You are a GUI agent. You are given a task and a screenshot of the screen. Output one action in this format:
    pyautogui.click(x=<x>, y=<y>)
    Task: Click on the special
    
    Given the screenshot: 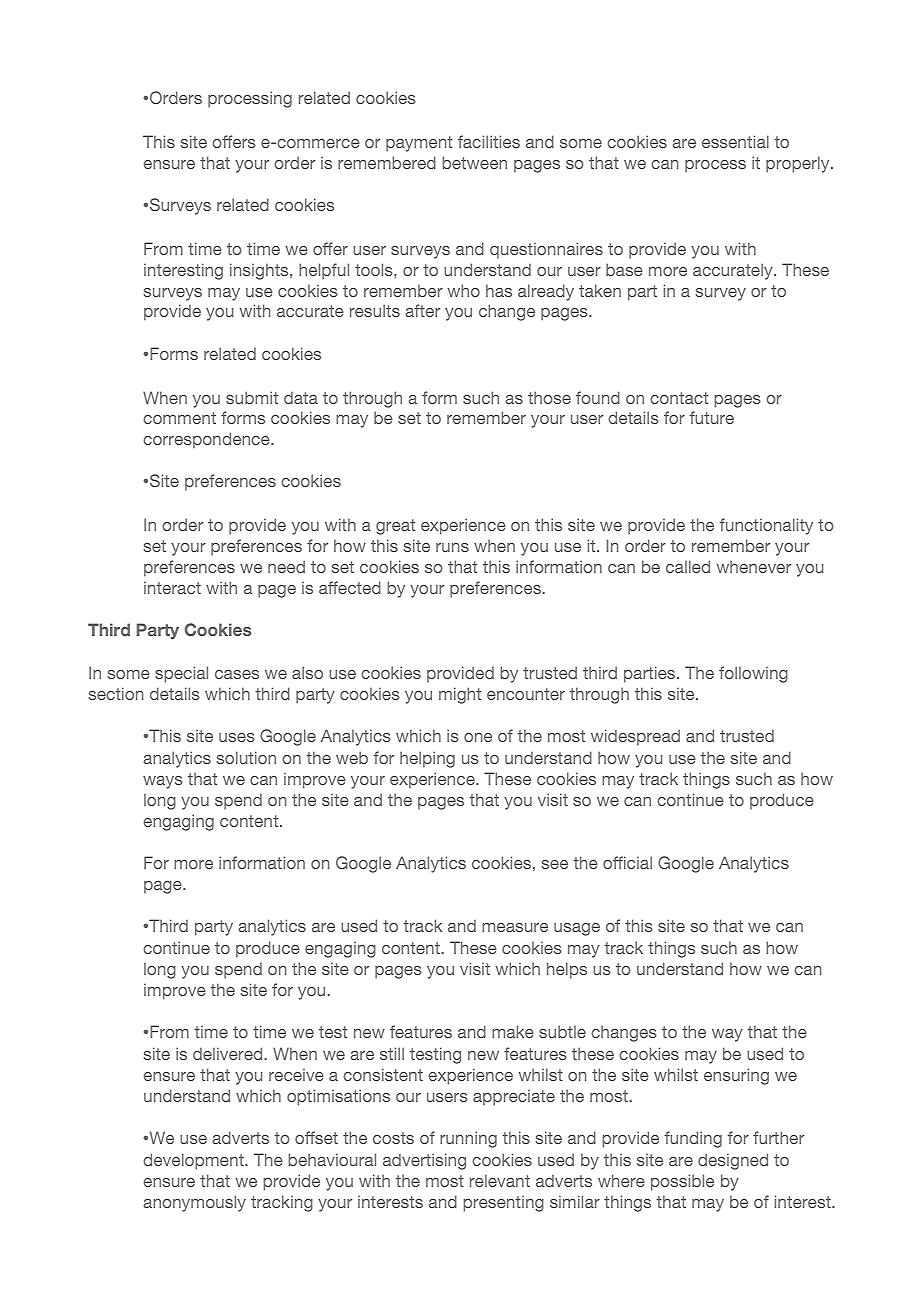 What is the action you would take?
    pyautogui.click(x=181, y=674)
